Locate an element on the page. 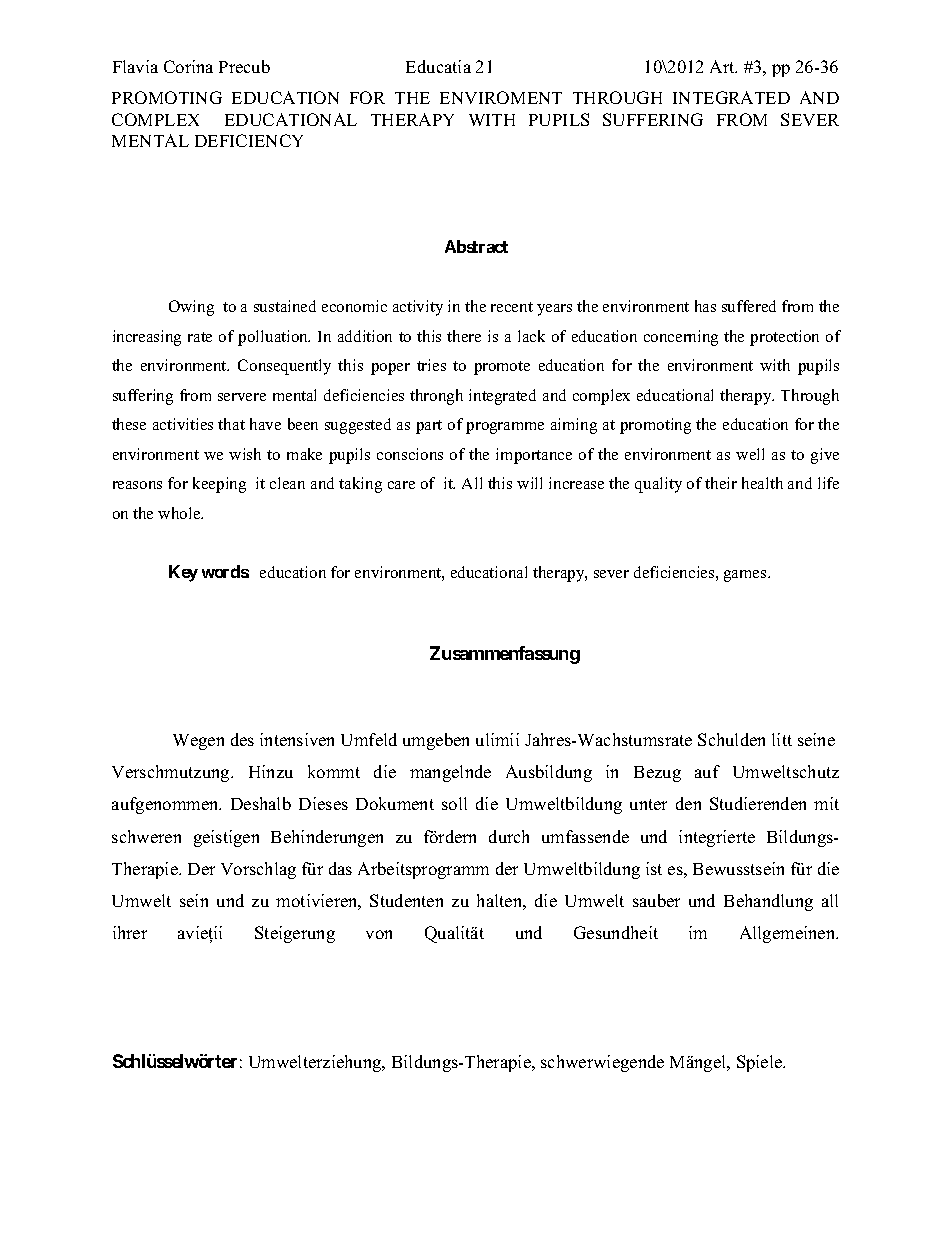 This document has height=1233, width=952. Zusammenfassung is located at coordinates (505, 655).
